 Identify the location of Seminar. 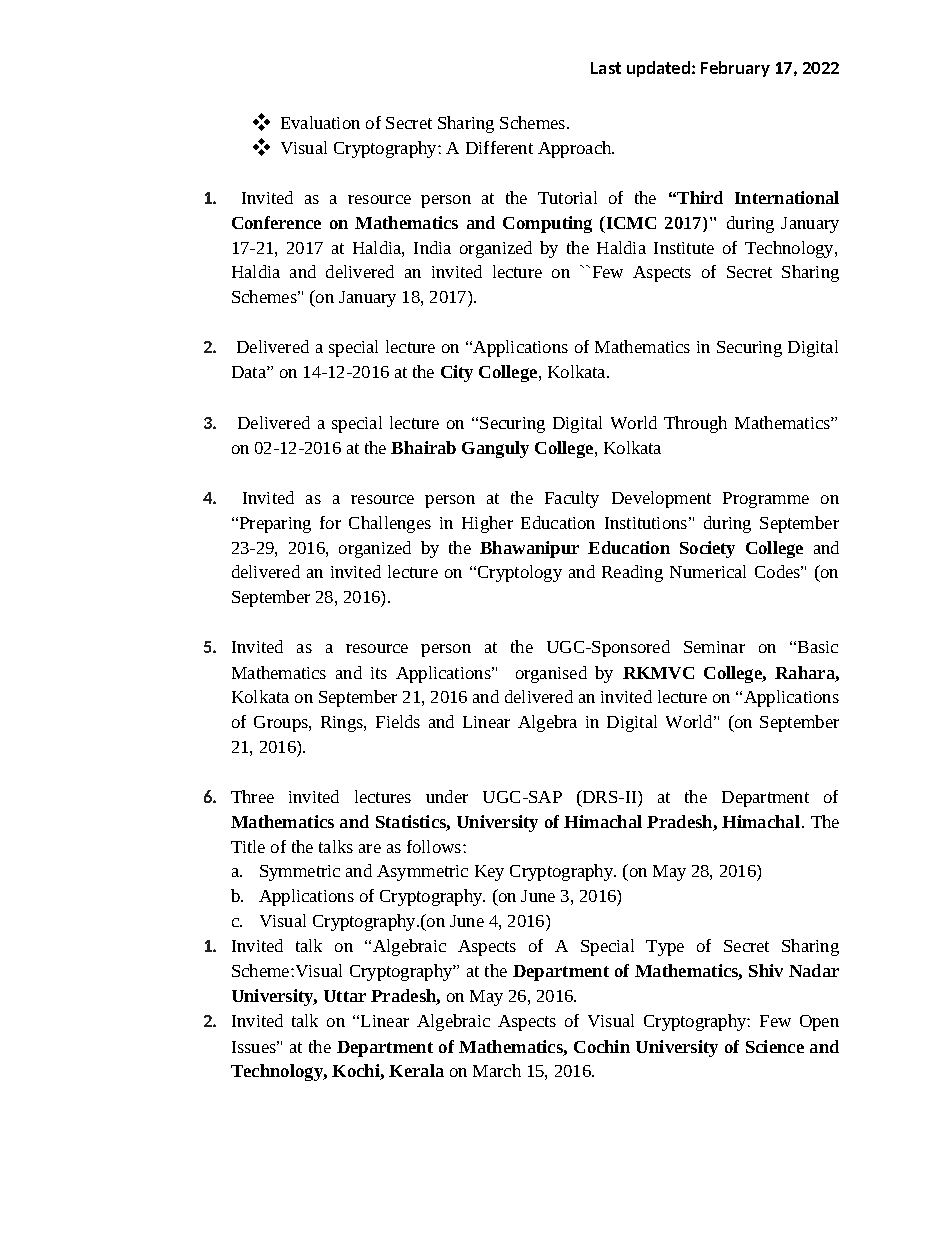
(714, 647).
